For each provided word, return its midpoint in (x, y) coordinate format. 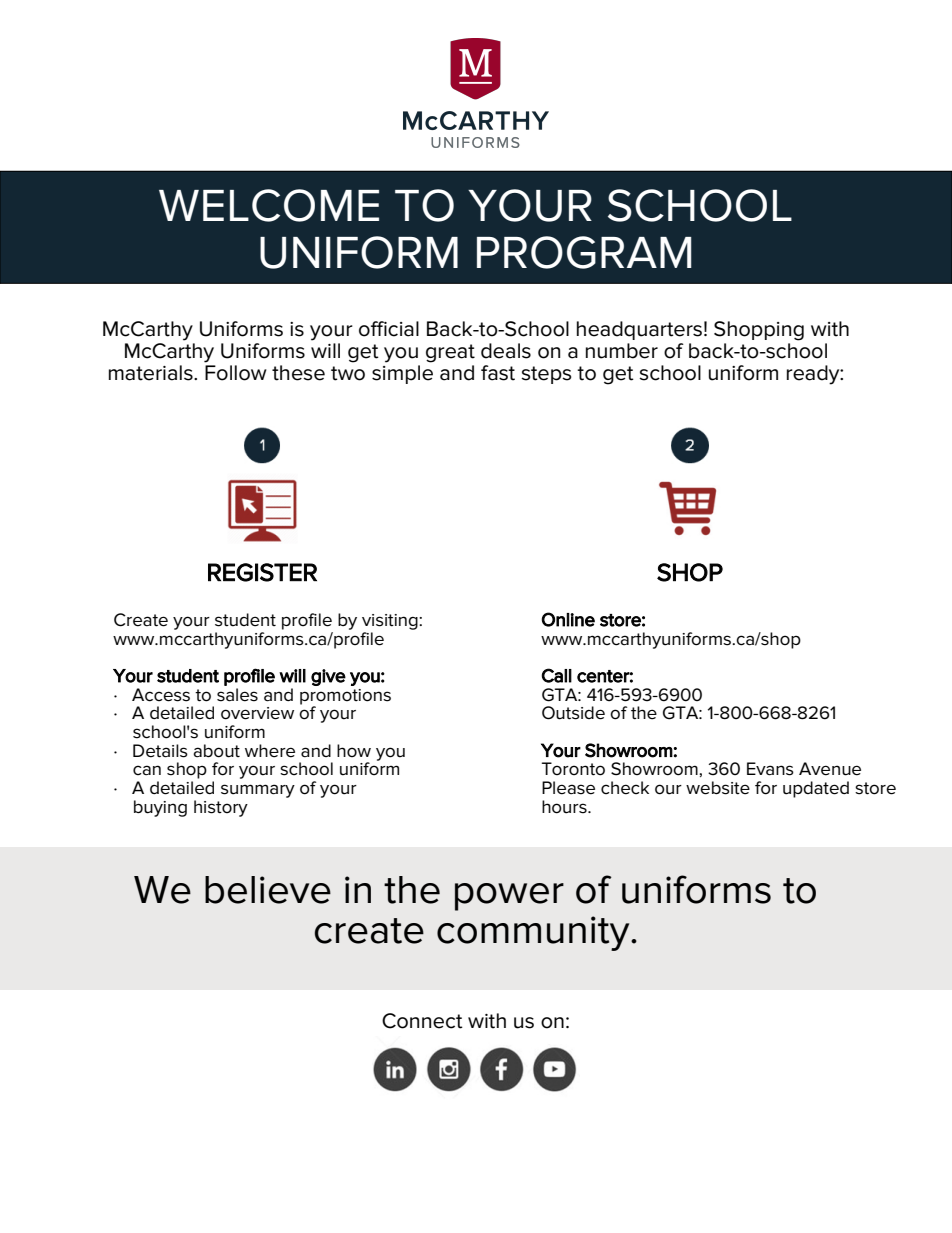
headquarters (639, 330)
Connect (422, 1021)
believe (268, 890)
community (534, 933)
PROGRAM (584, 252)
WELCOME (269, 205)
